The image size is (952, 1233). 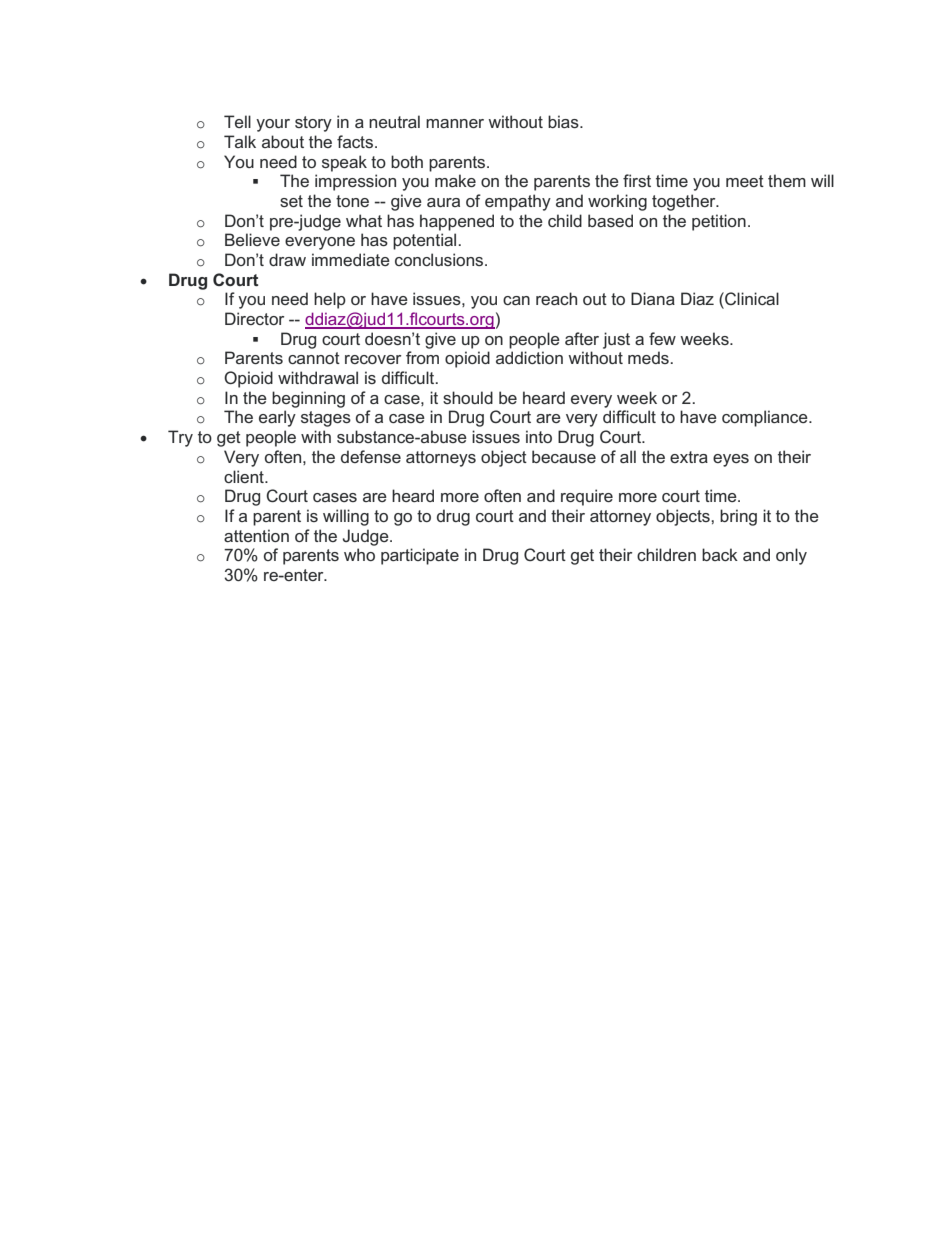 What do you see at coordinates (689, 457) in the document?
I see `extra` at bounding box center [689, 457].
